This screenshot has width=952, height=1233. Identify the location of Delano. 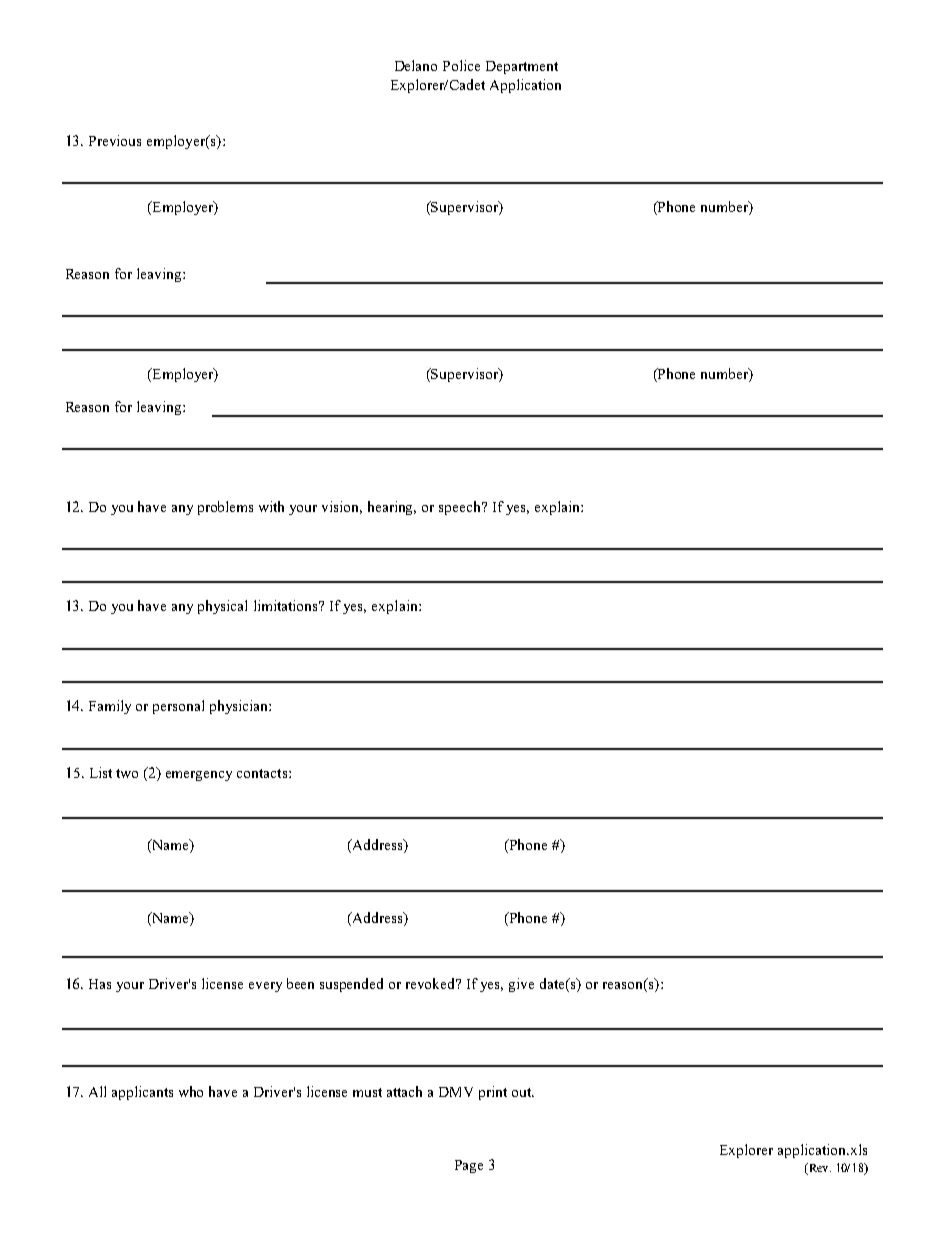
(416, 65).
